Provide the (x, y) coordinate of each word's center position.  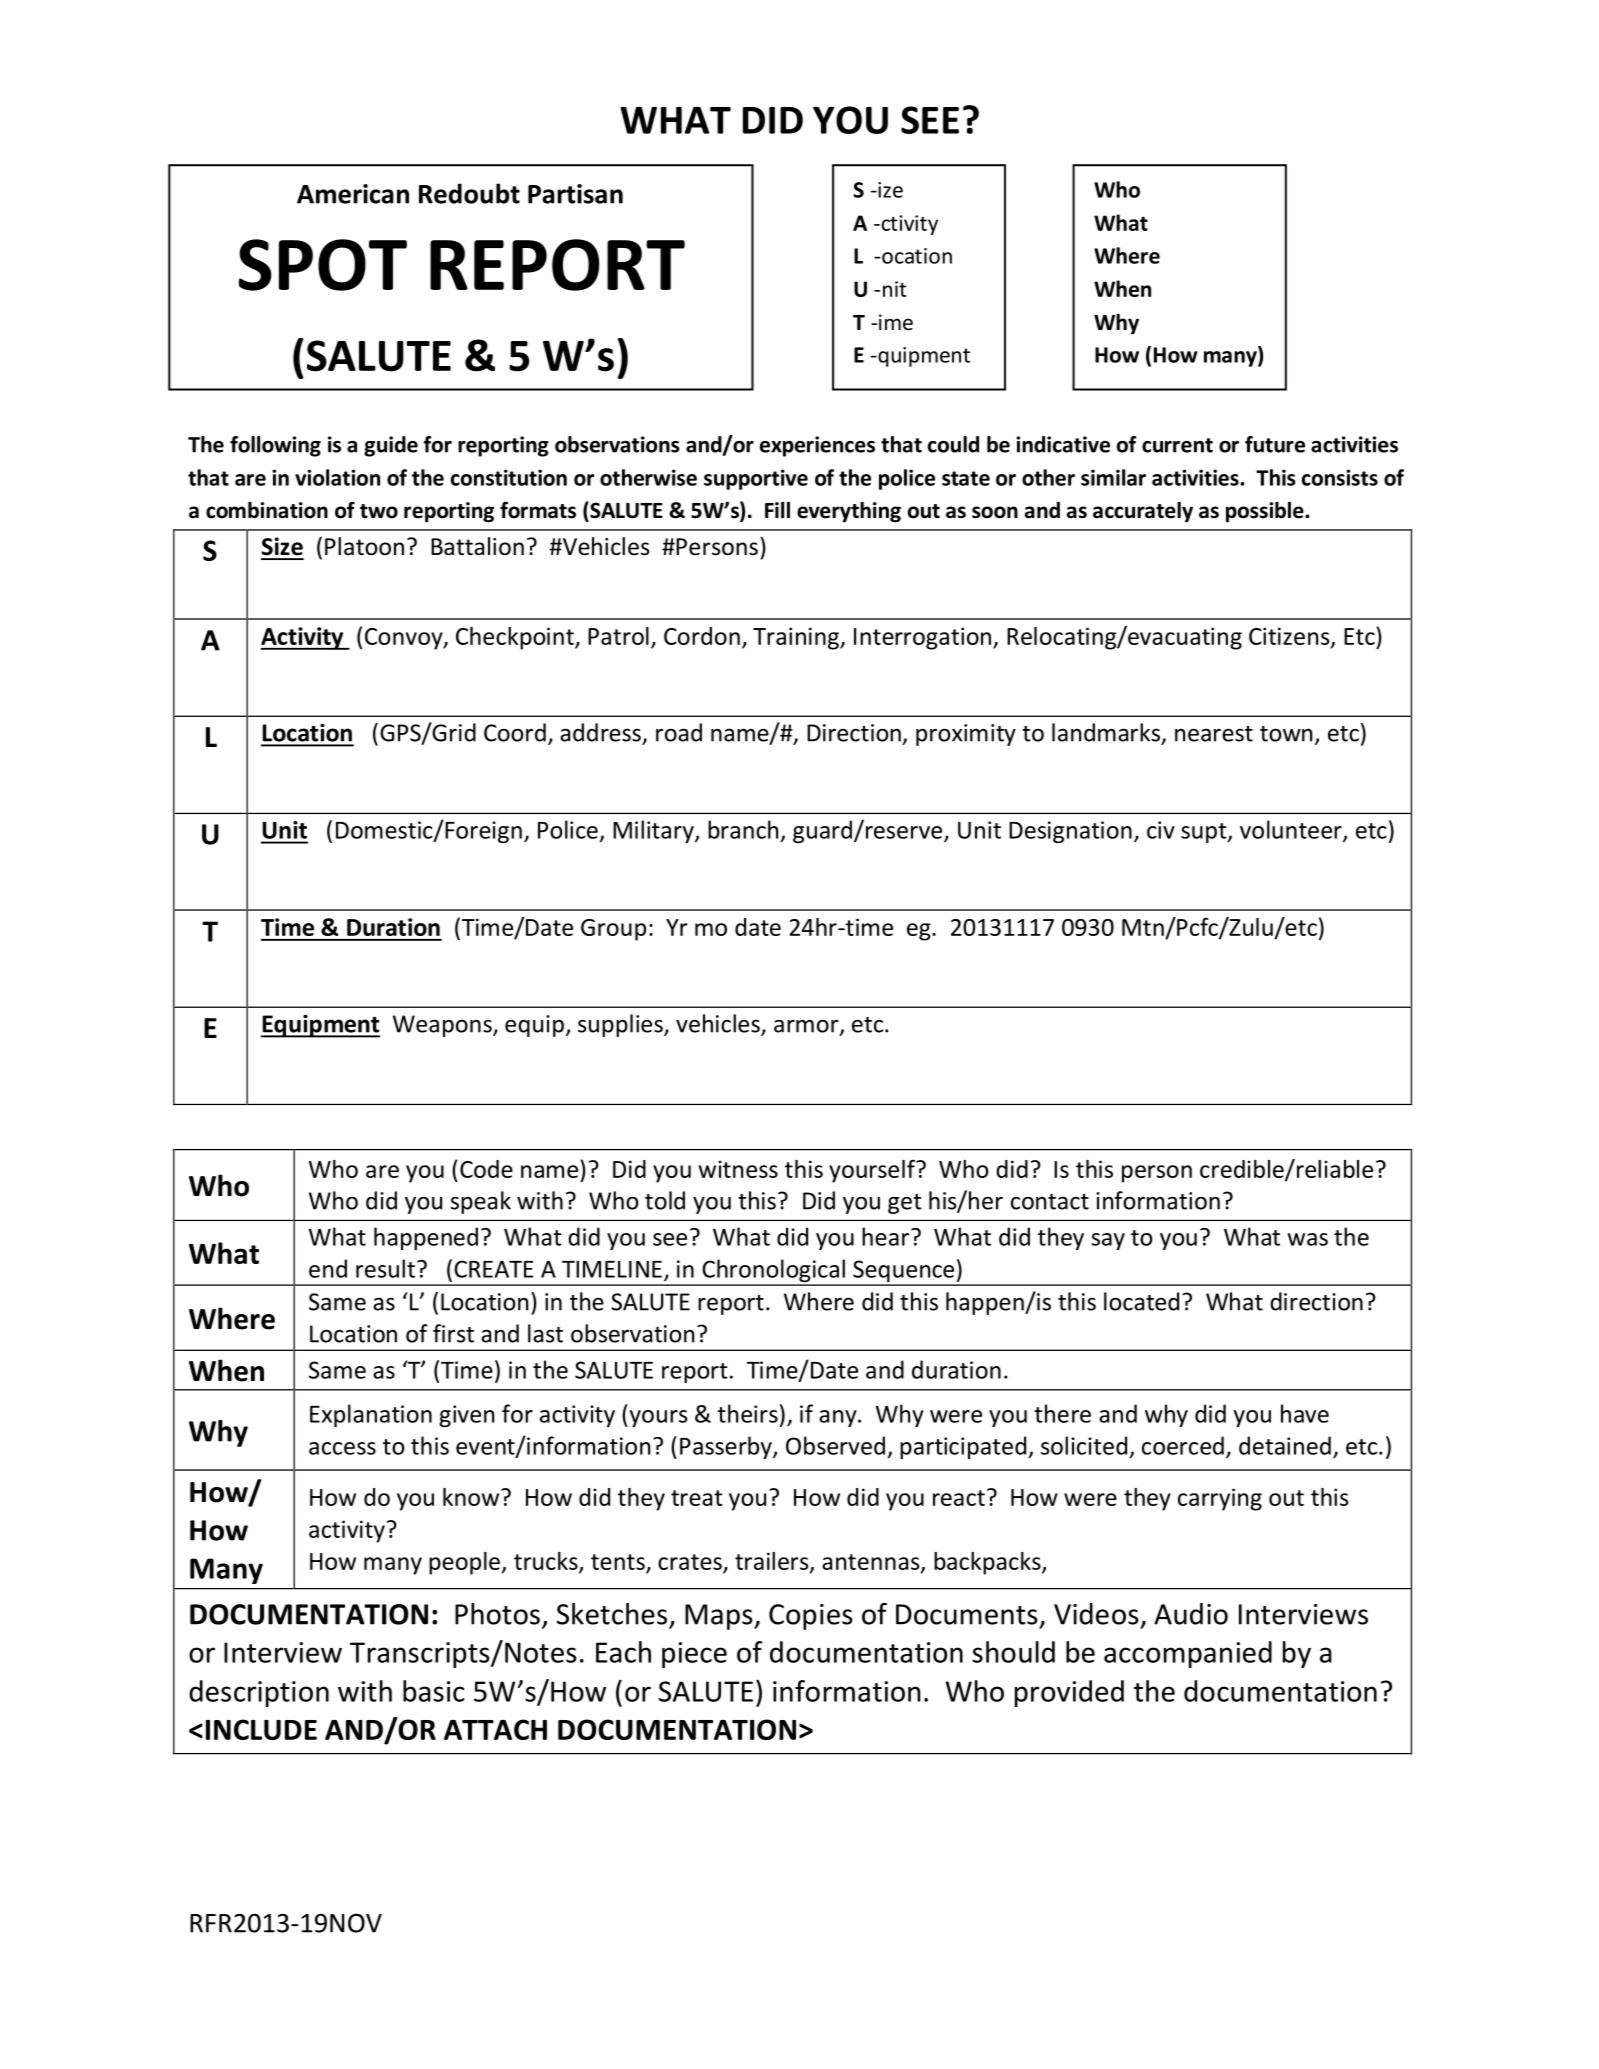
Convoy (405, 639)
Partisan (575, 194)
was (1307, 1239)
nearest (1214, 734)
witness (738, 1169)
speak (481, 1202)
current (1177, 445)
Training (797, 638)
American (353, 194)
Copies (811, 1617)
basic (434, 1691)
